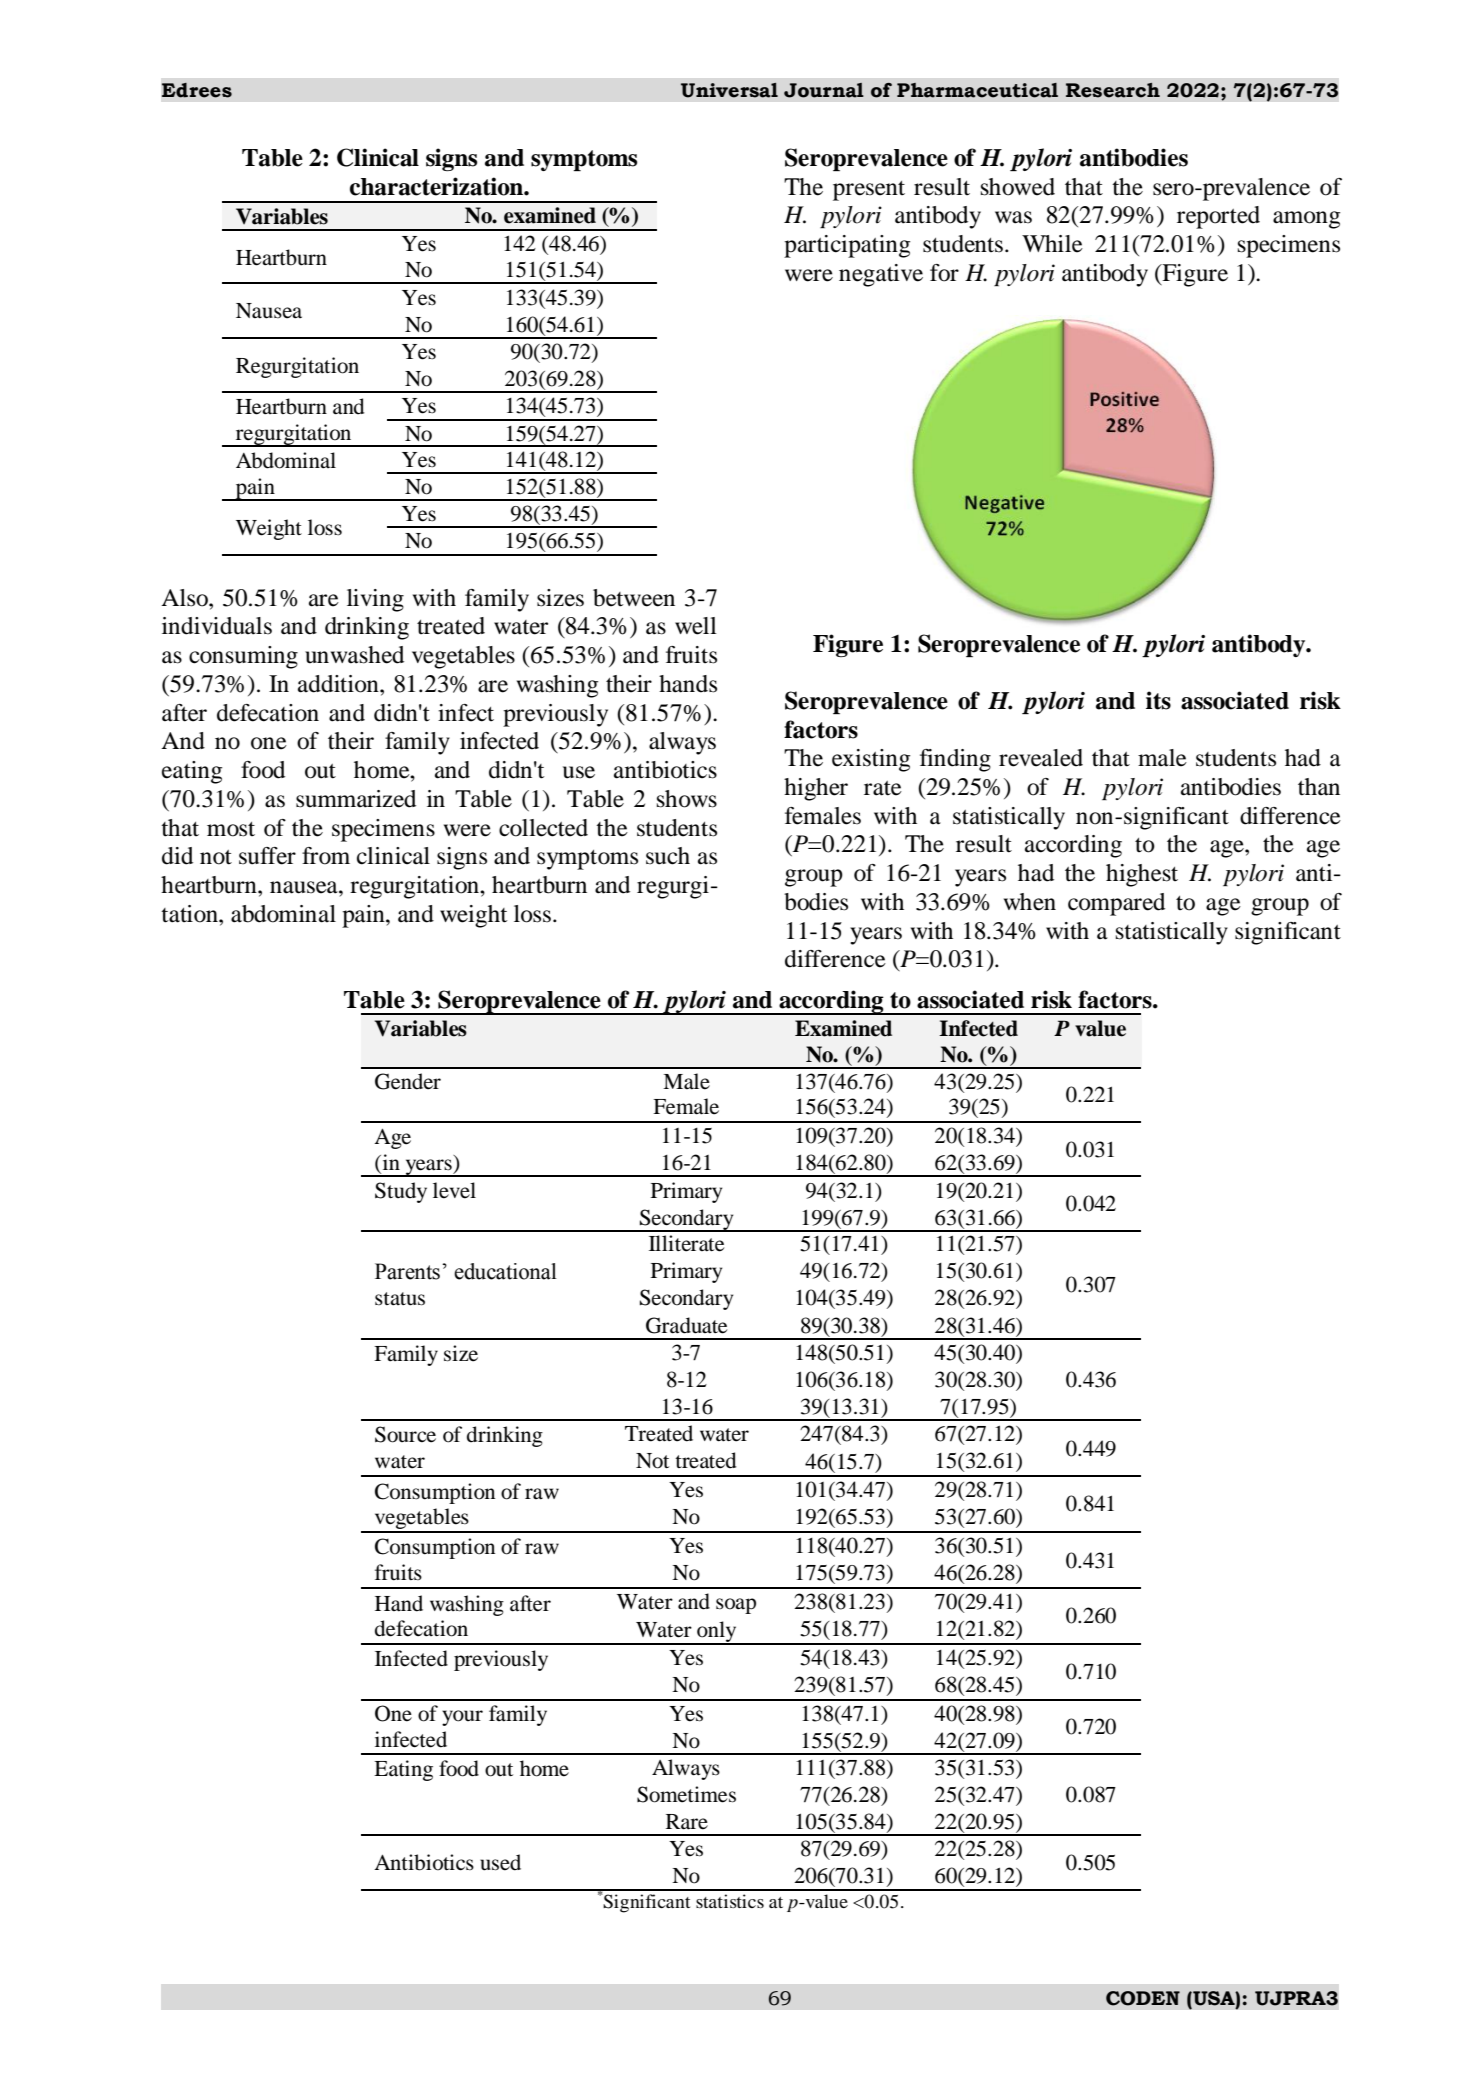  Describe the element at coordinates (1218, 217) in the screenshot. I see `reported` at that location.
